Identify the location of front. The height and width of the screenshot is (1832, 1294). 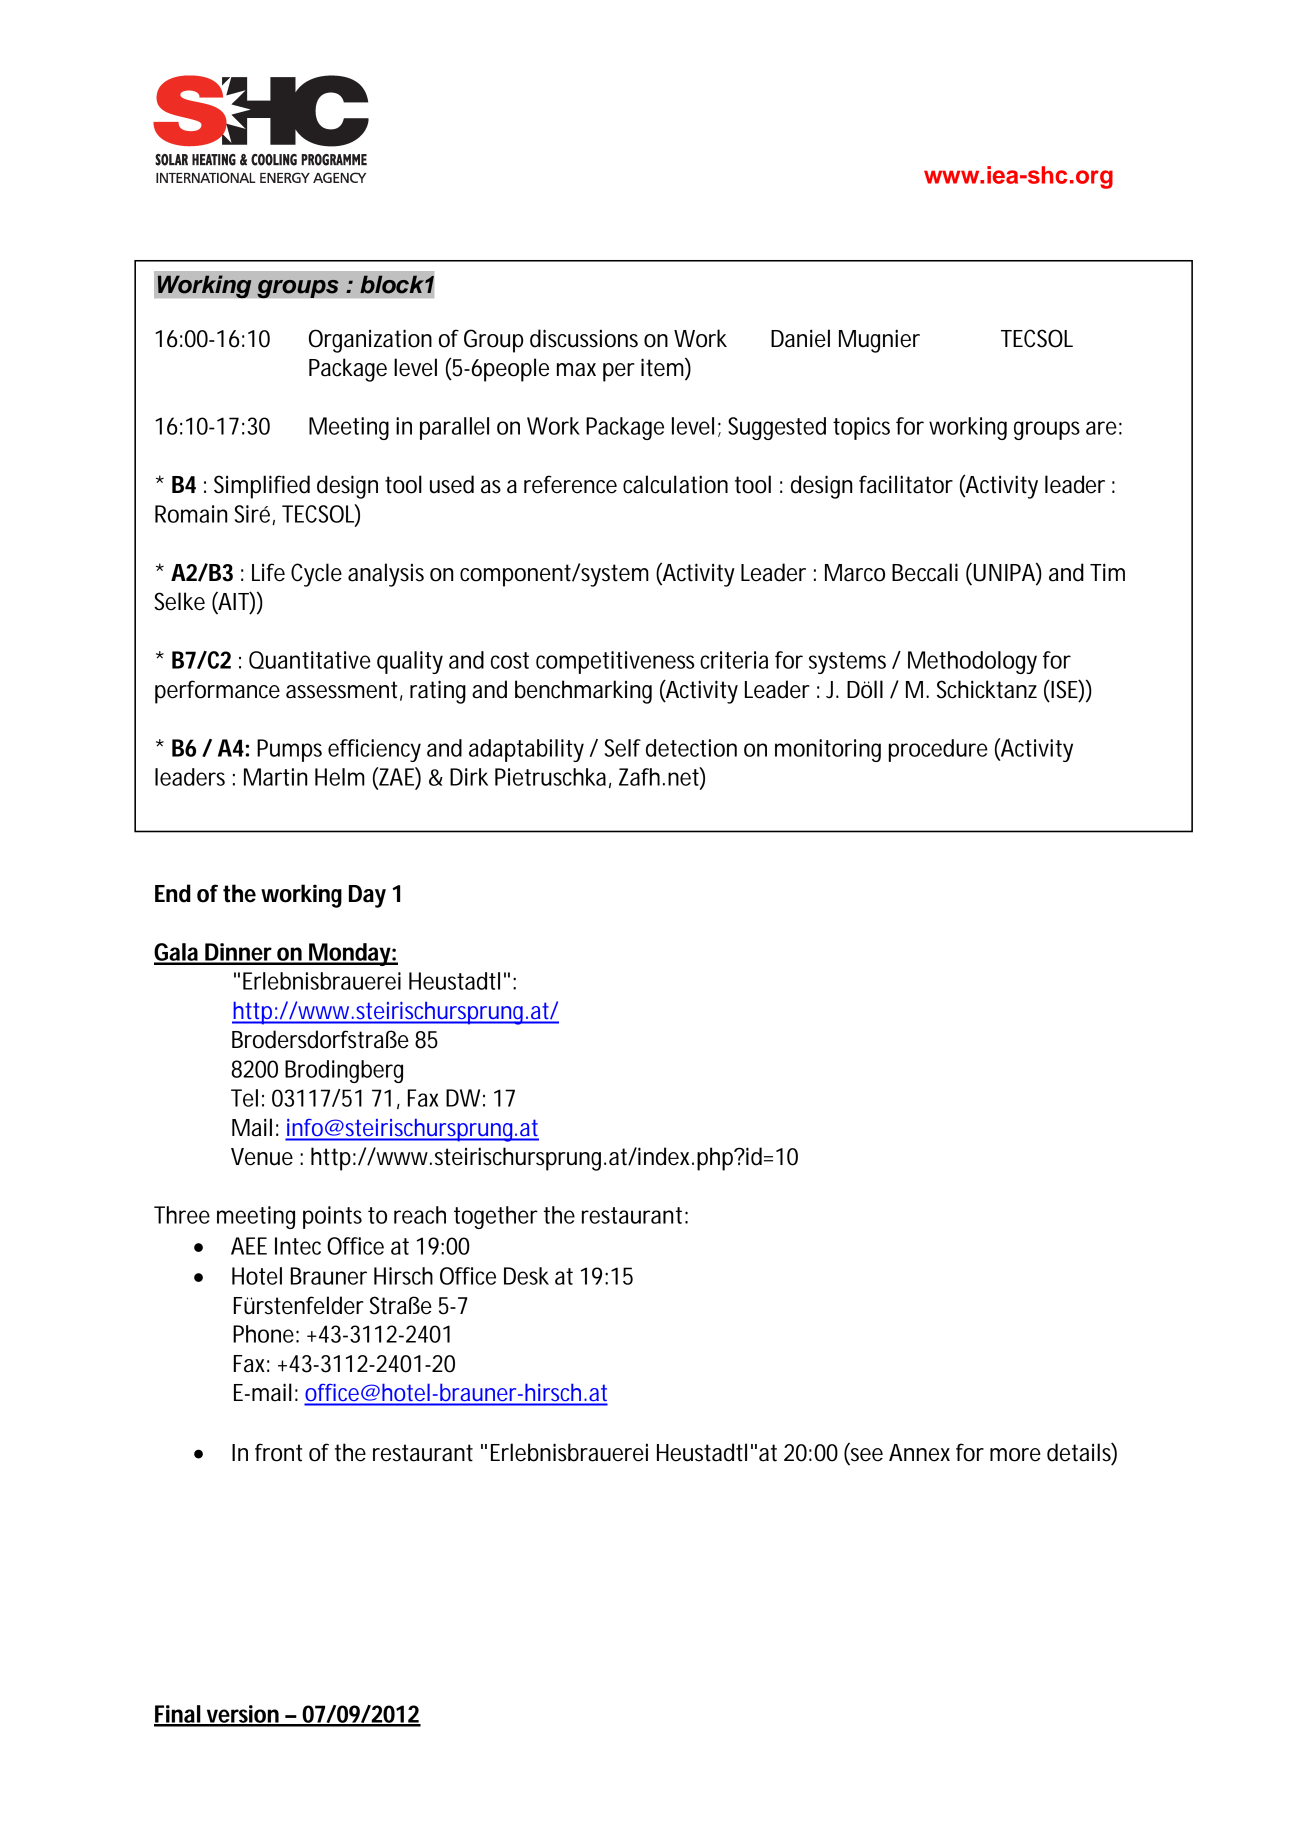
(278, 1452).
